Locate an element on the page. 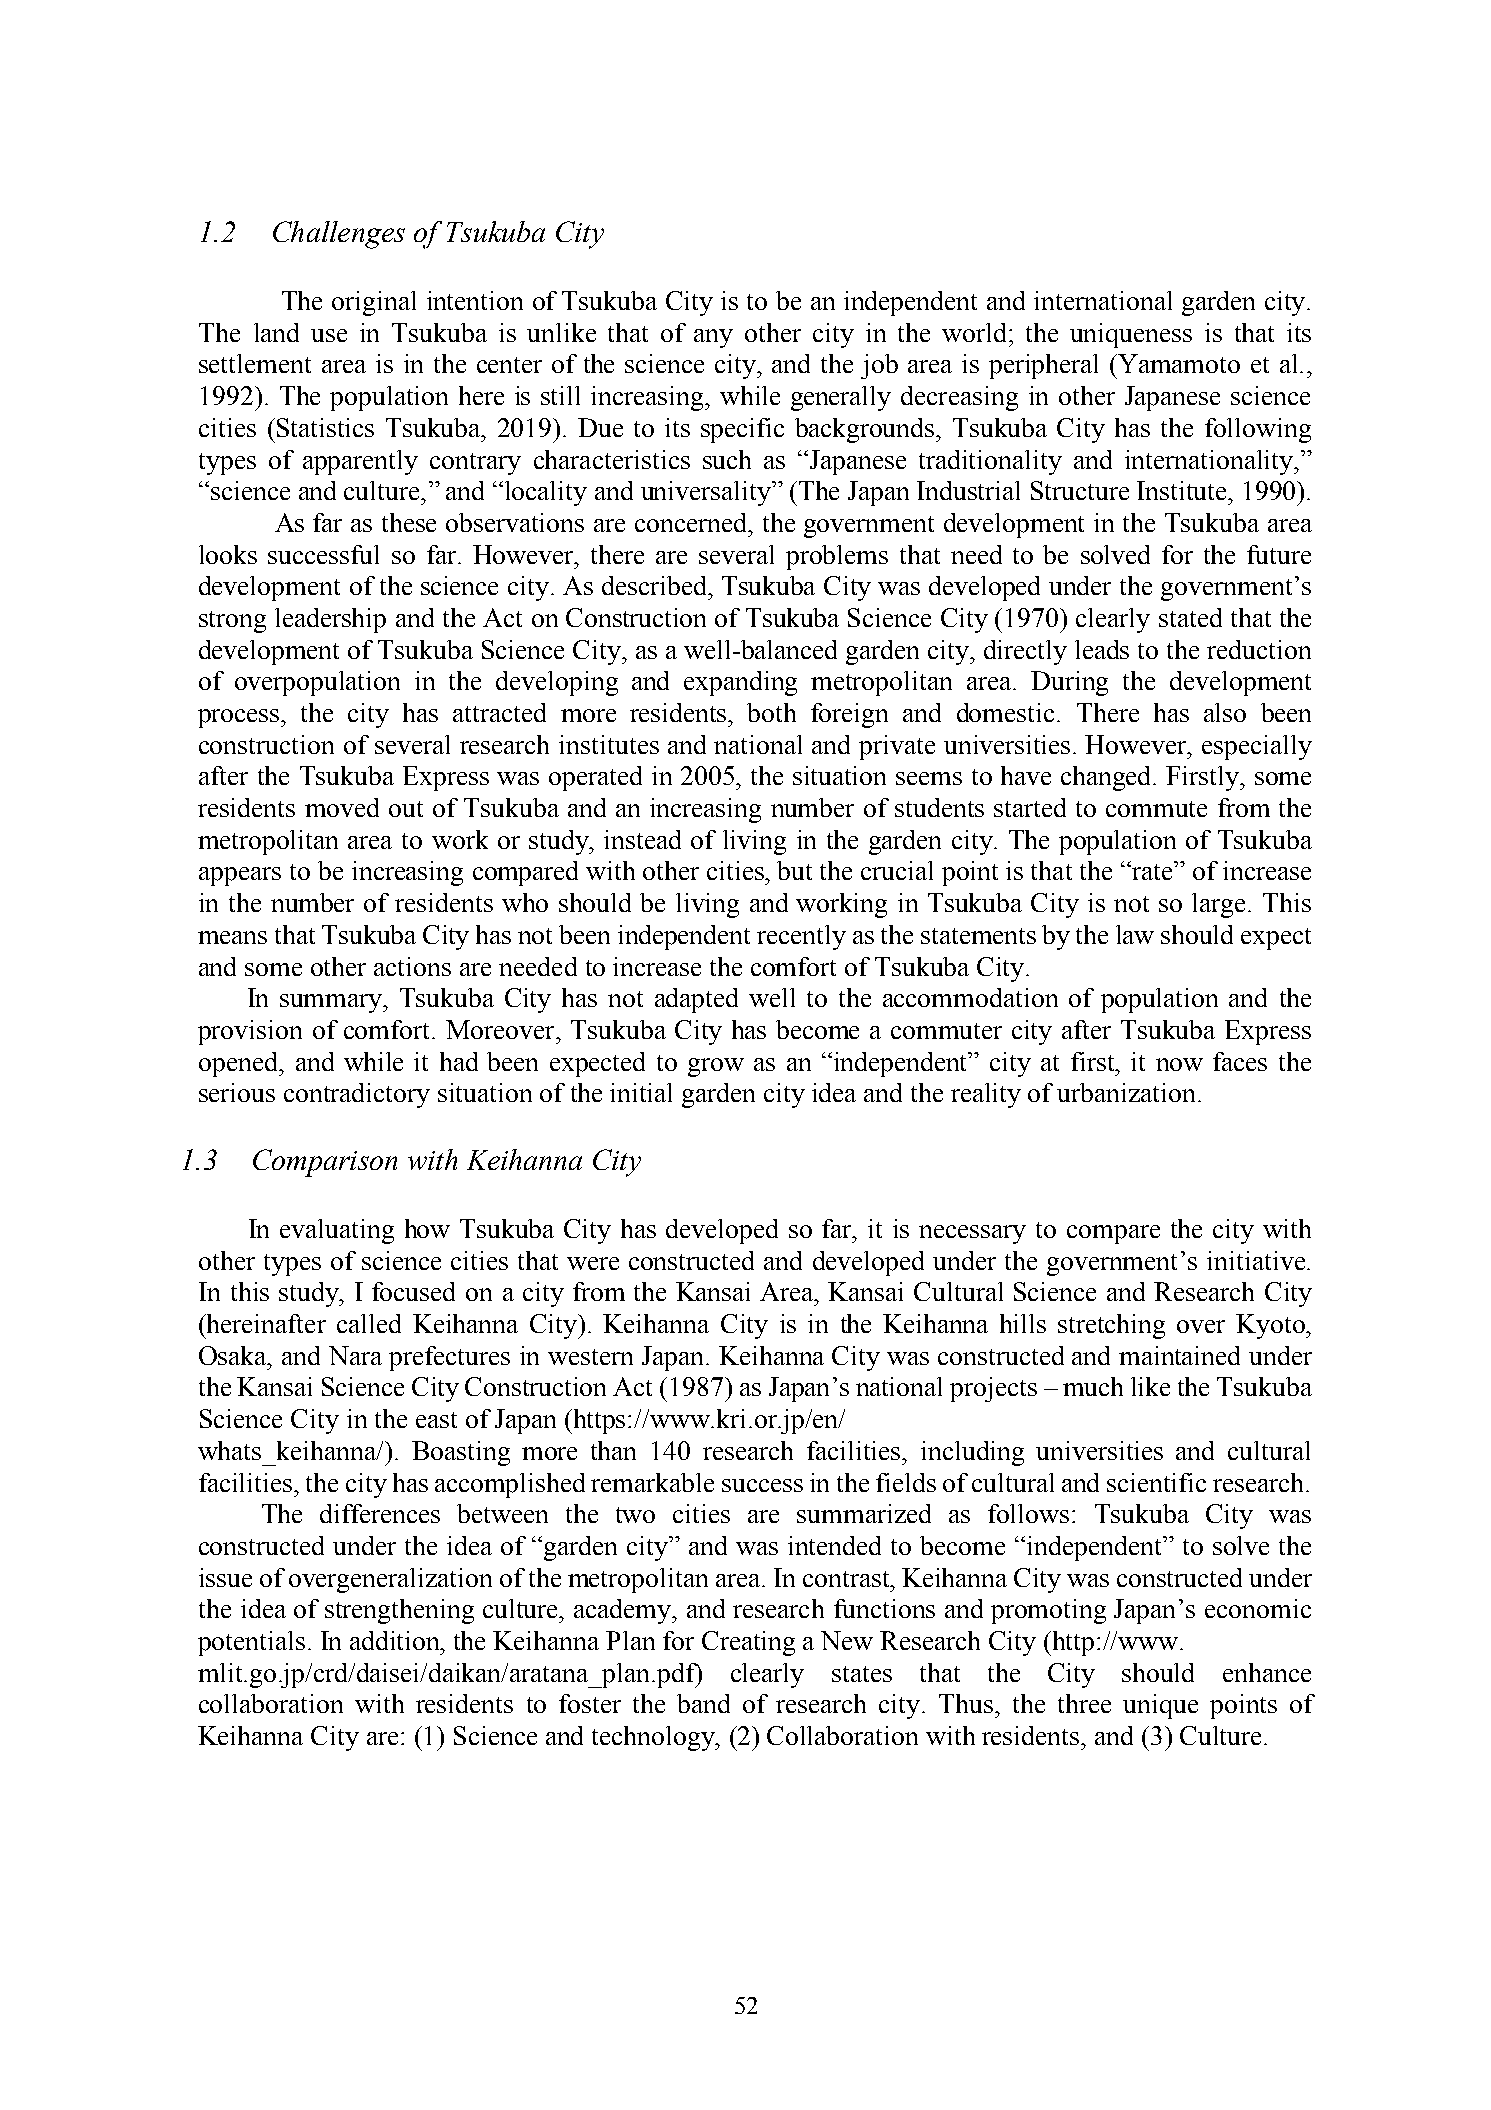 Image resolution: width=1491 pixels, height=2110 pixels. any is located at coordinates (713, 338).
